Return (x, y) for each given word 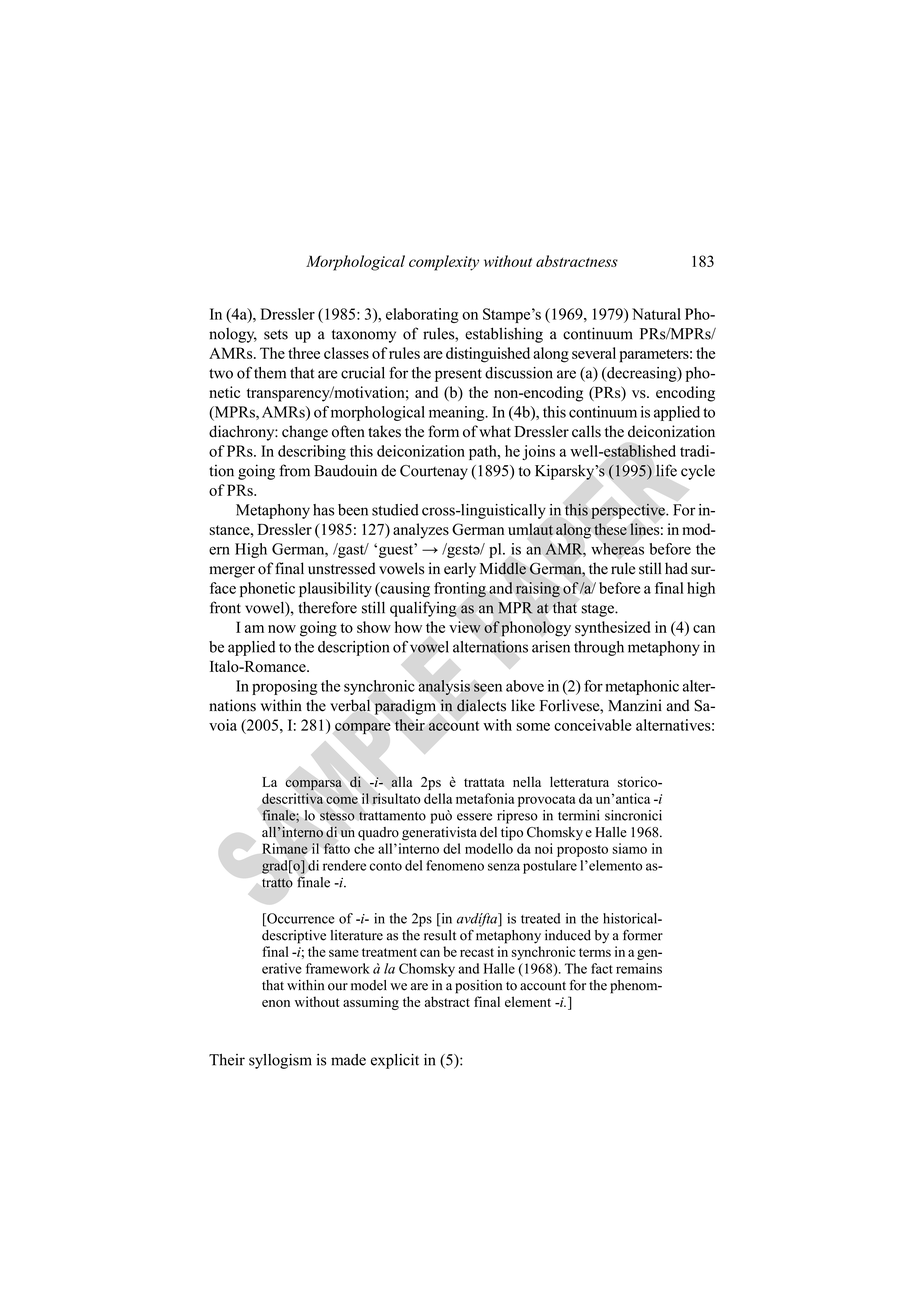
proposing (285, 687)
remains (639, 968)
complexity (444, 263)
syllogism (280, 1061)
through (599, 648)
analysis (444, 687)
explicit (395, 1061)
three (304, 353)
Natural (656, 314)
